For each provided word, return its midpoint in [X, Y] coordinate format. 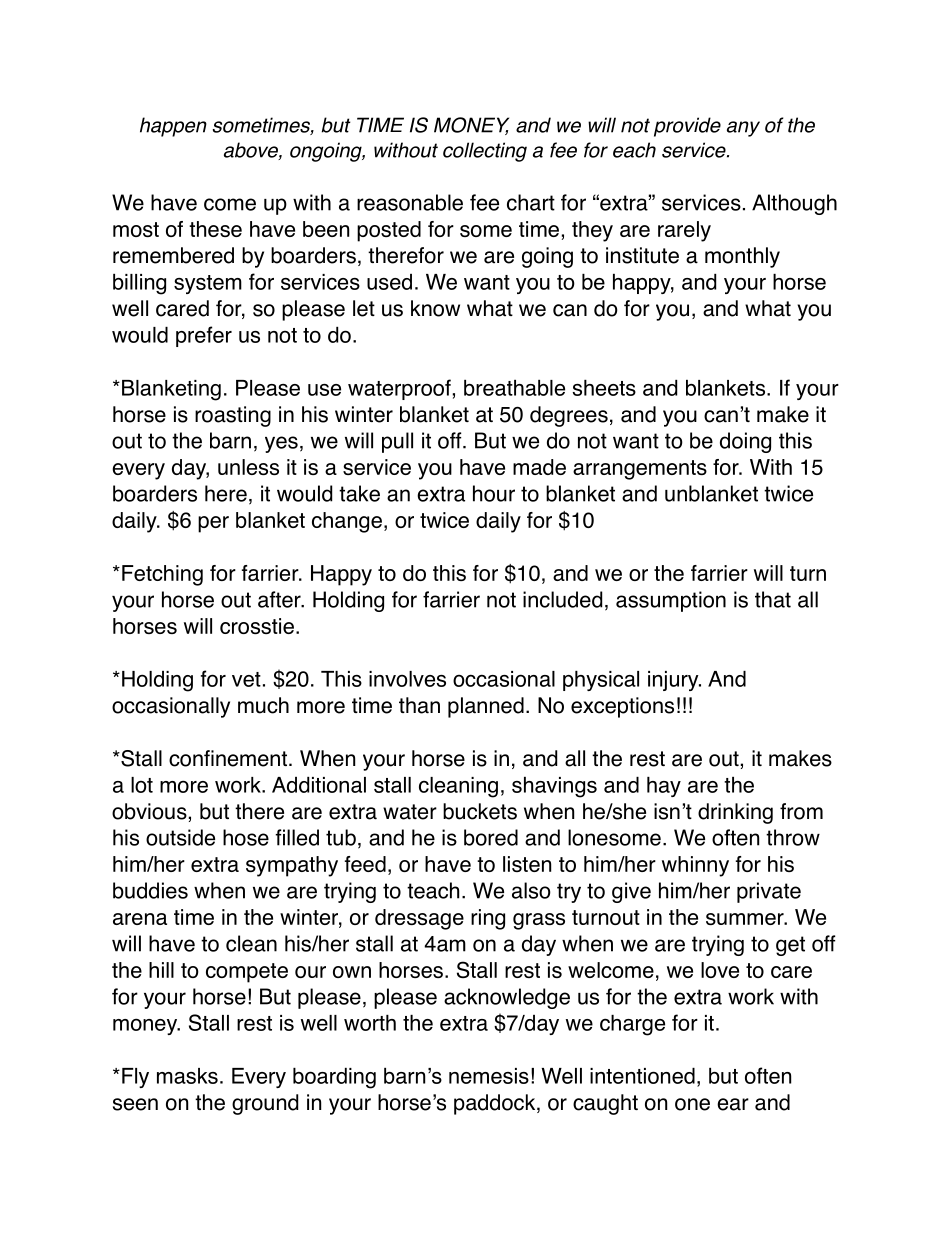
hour [494, 493]
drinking [735, 813]
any [743, 129]
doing [745, 442]
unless [248, 467]
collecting [485, 152]
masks [187, 1076]
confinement [228, 758]
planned [486, 707]
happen [173, 127]
